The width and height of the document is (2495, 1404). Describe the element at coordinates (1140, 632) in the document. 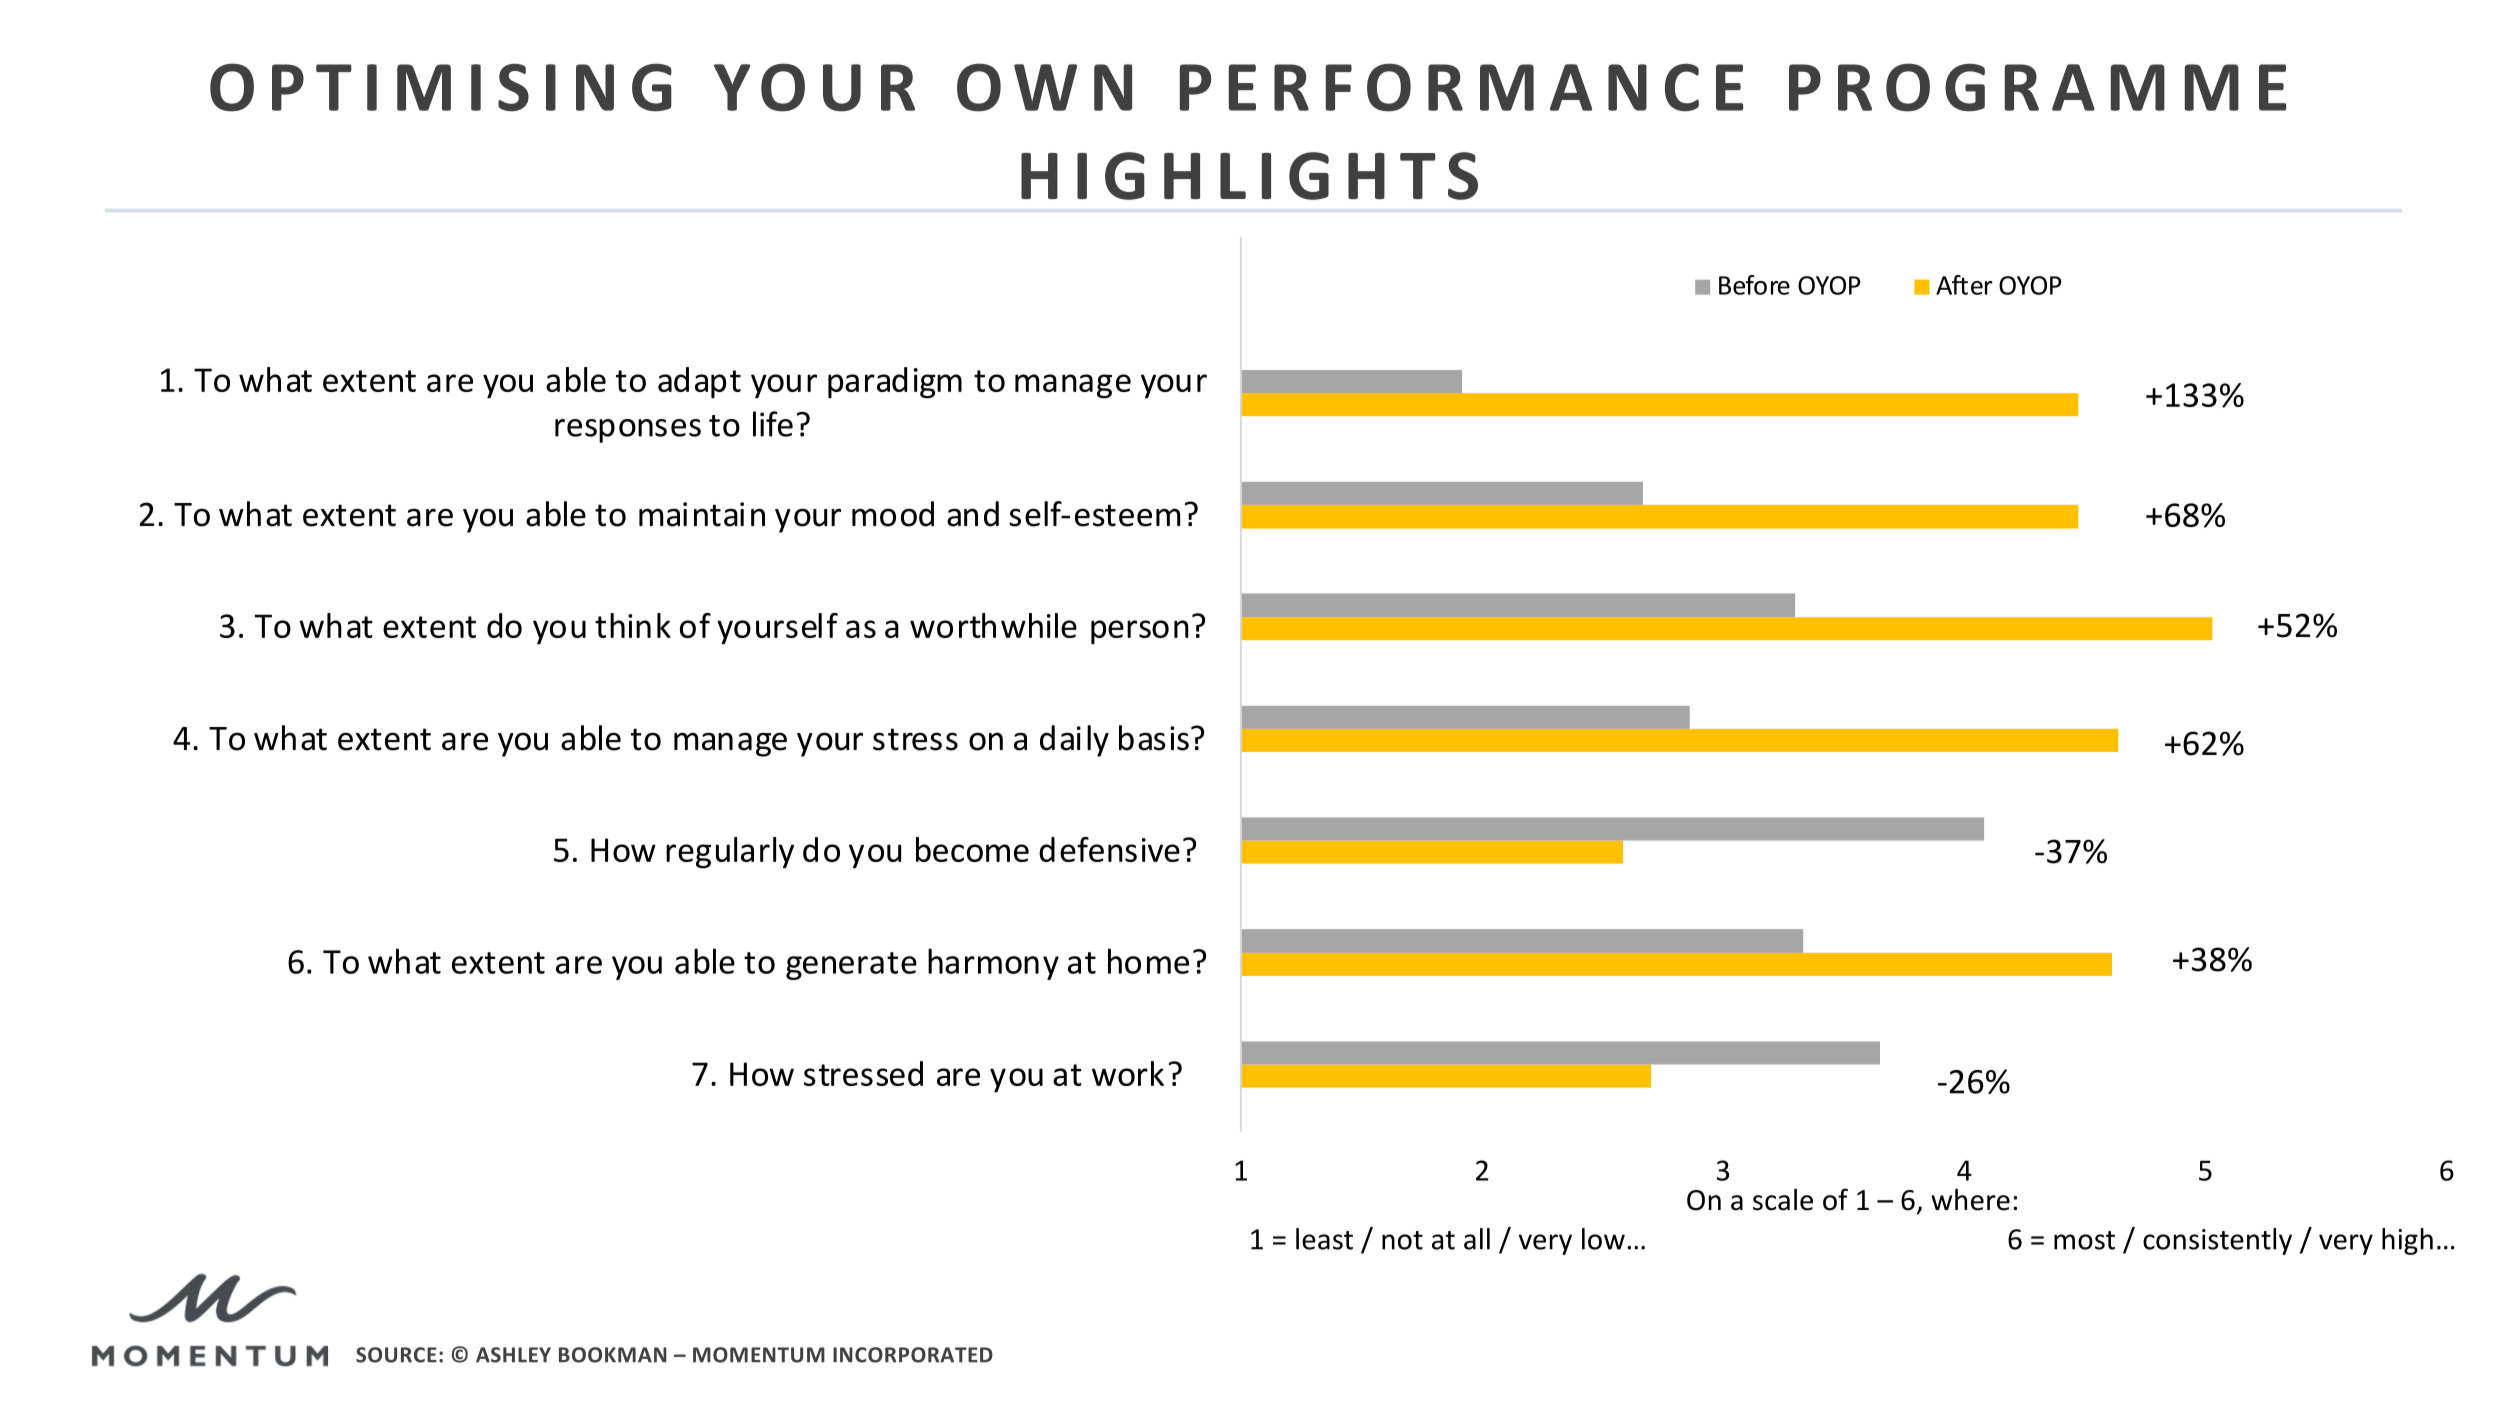

I see `person` at that location.
